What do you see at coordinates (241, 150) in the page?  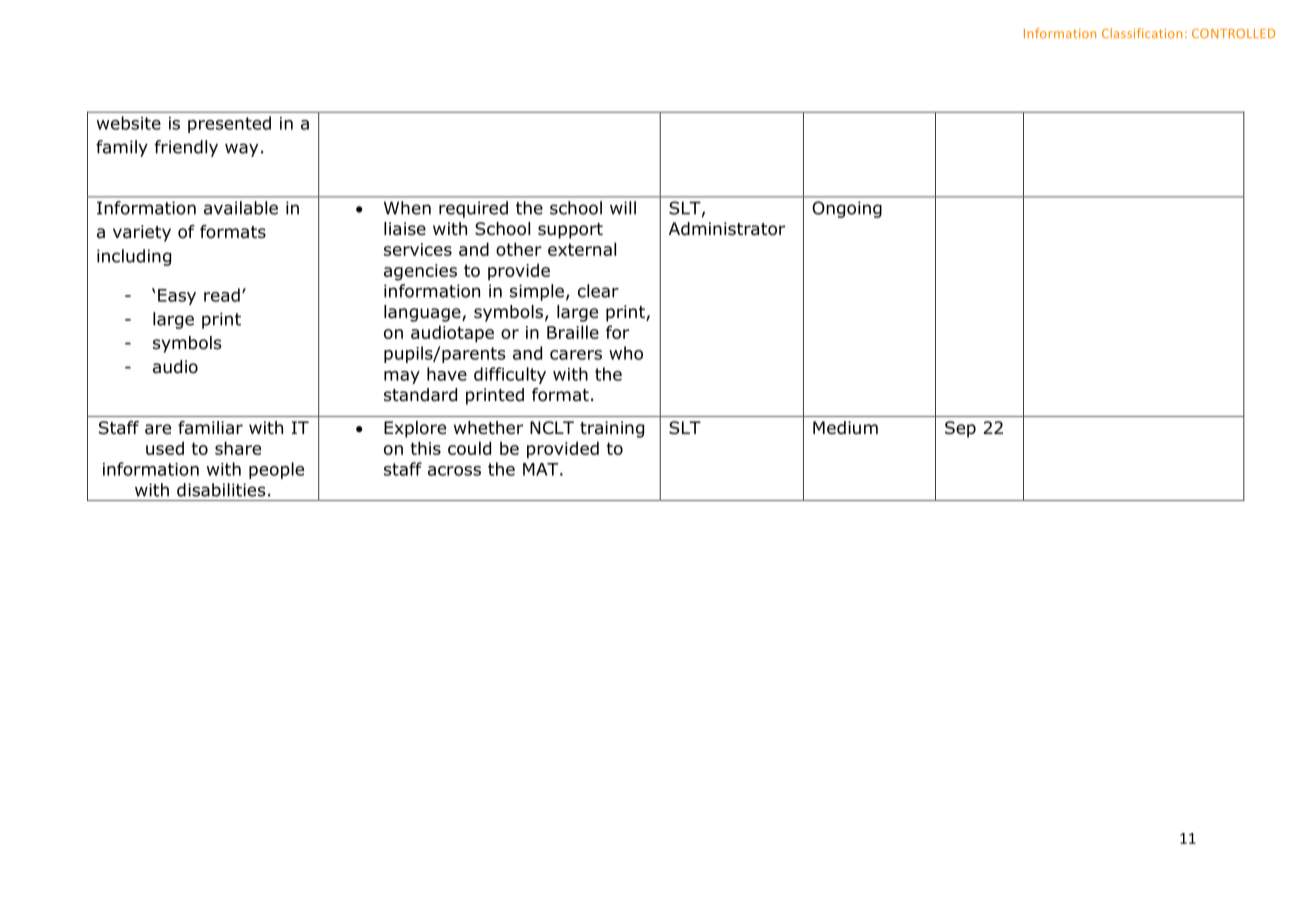 I see `way` at bounding box center [241, 150].
